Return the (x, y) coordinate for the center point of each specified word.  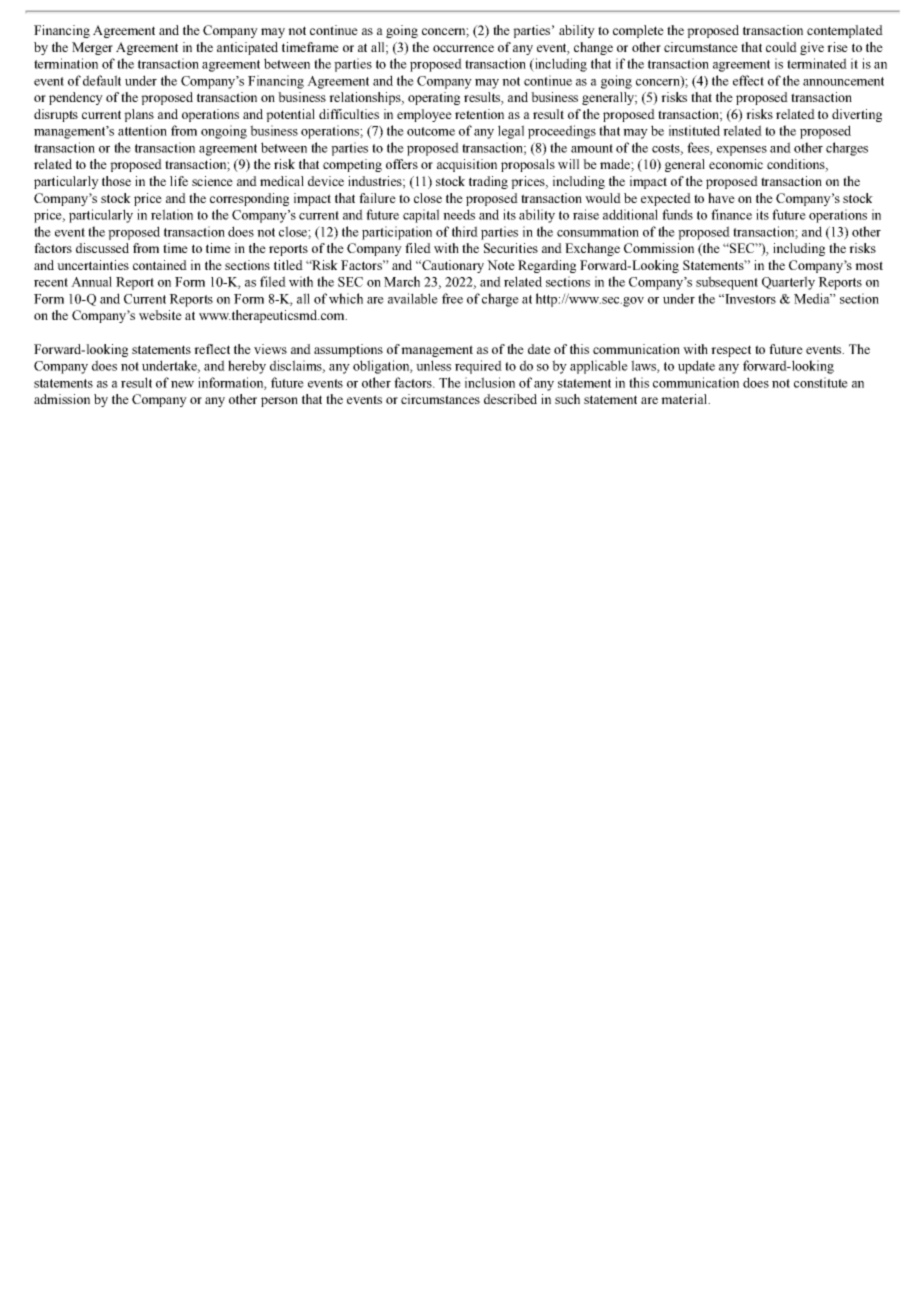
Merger (92, 48)
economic (736, 164)
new (182, 384)
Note (501, 265)
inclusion (490, 382)
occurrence (463, 48)
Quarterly (788, 283)
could (781, 47)
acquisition (467, 165)
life (179, 181)
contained (160, 265)
